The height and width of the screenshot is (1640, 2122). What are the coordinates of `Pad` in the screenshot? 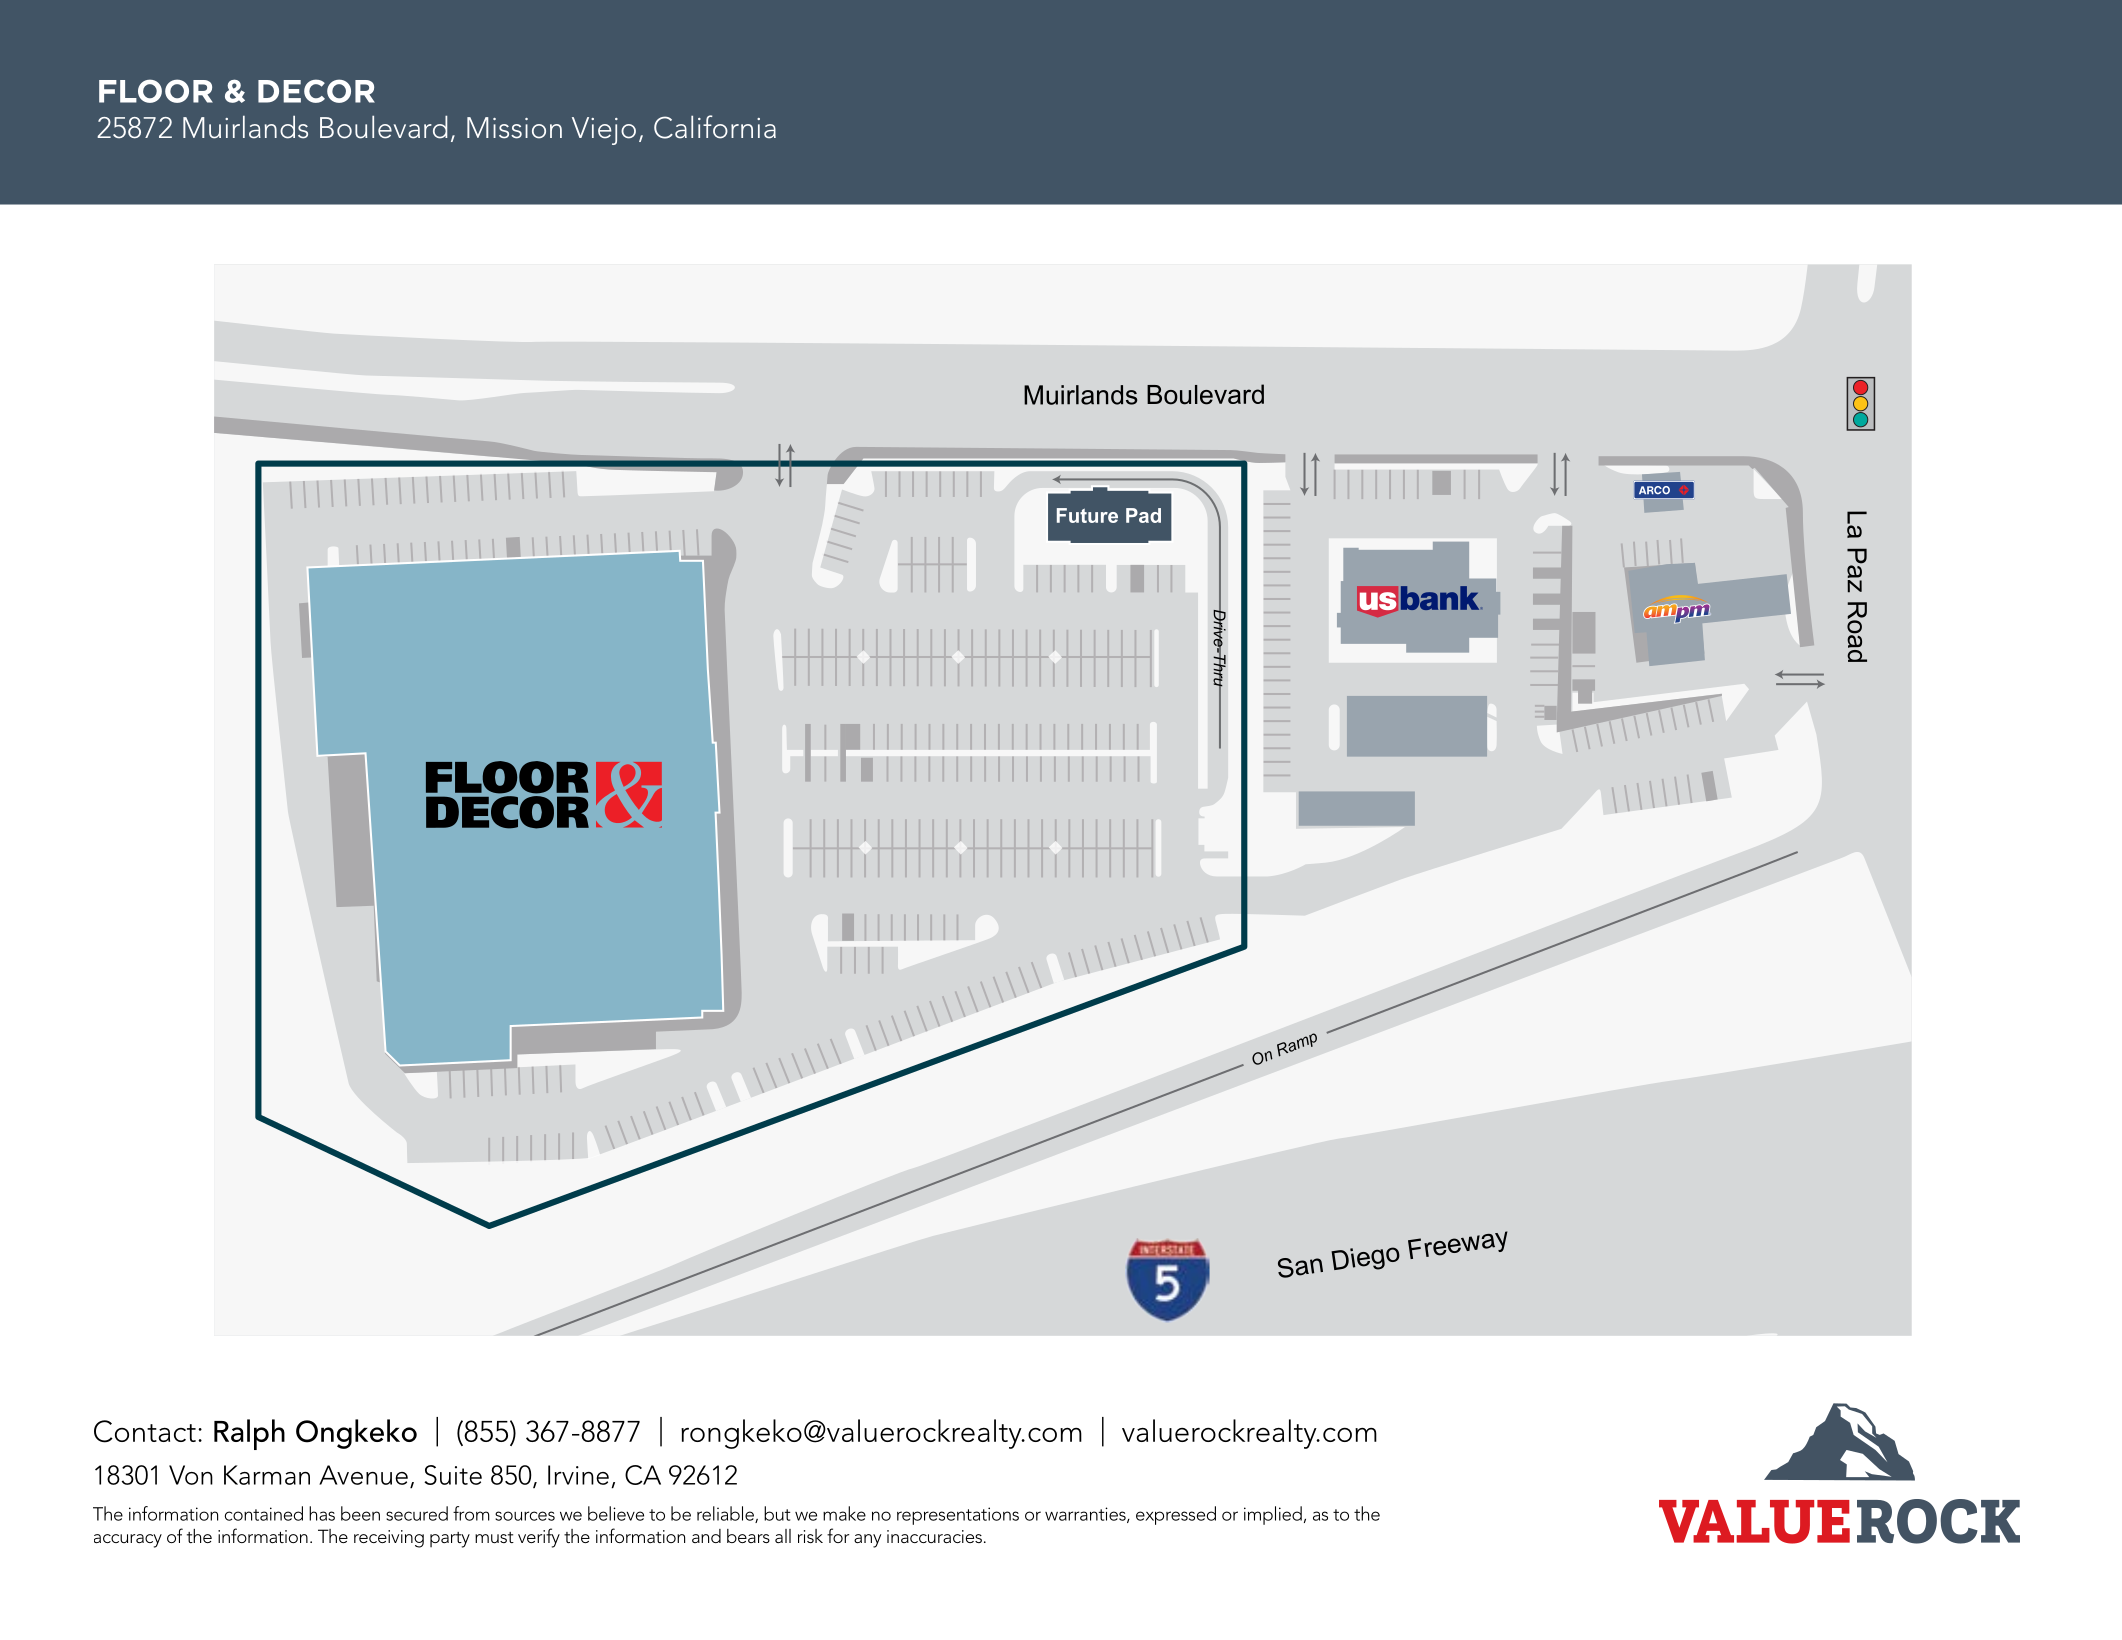 It's located at (1143, 515).
